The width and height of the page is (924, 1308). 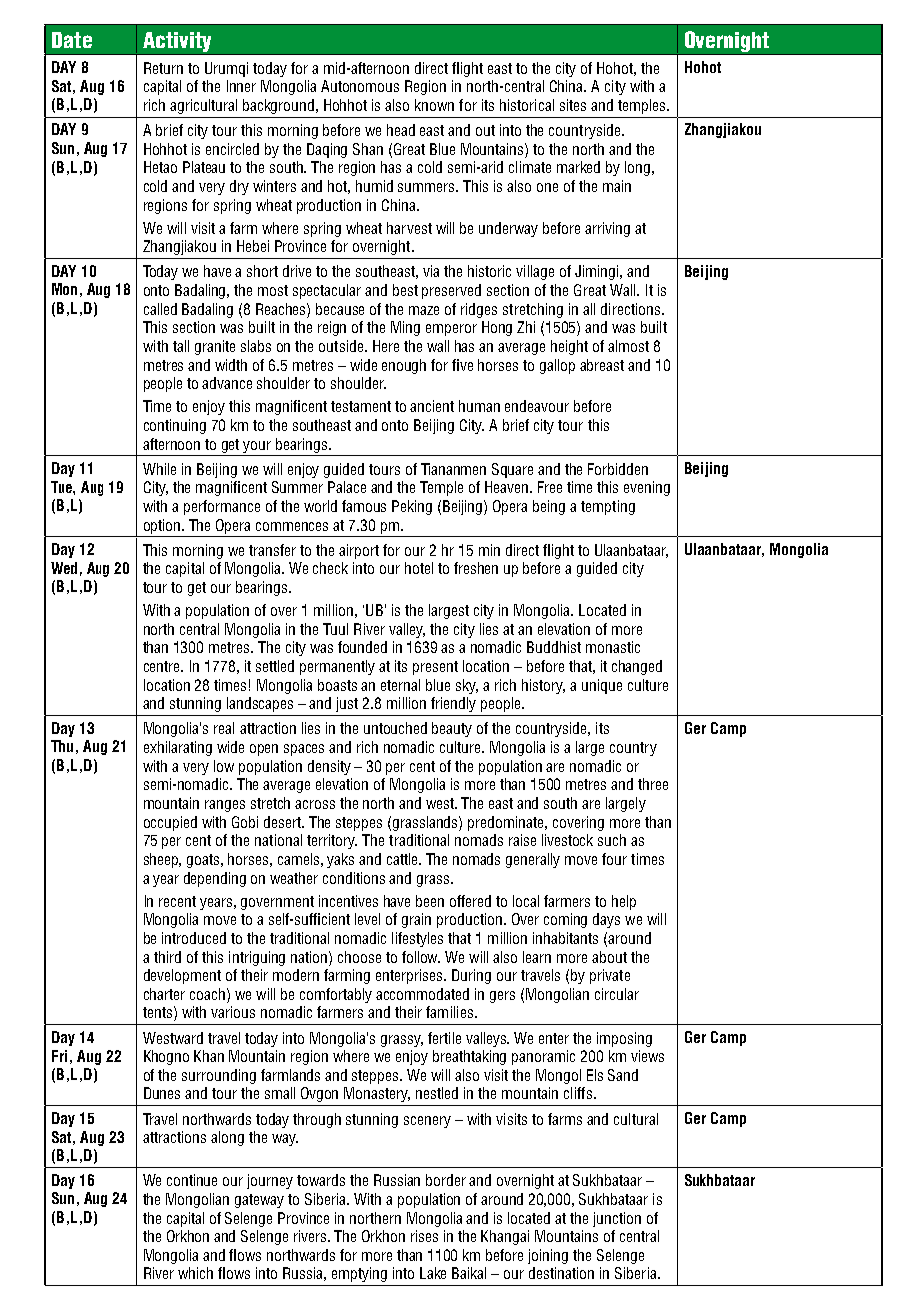 I want to click on Autonomous, so click(x=360, y=86).
